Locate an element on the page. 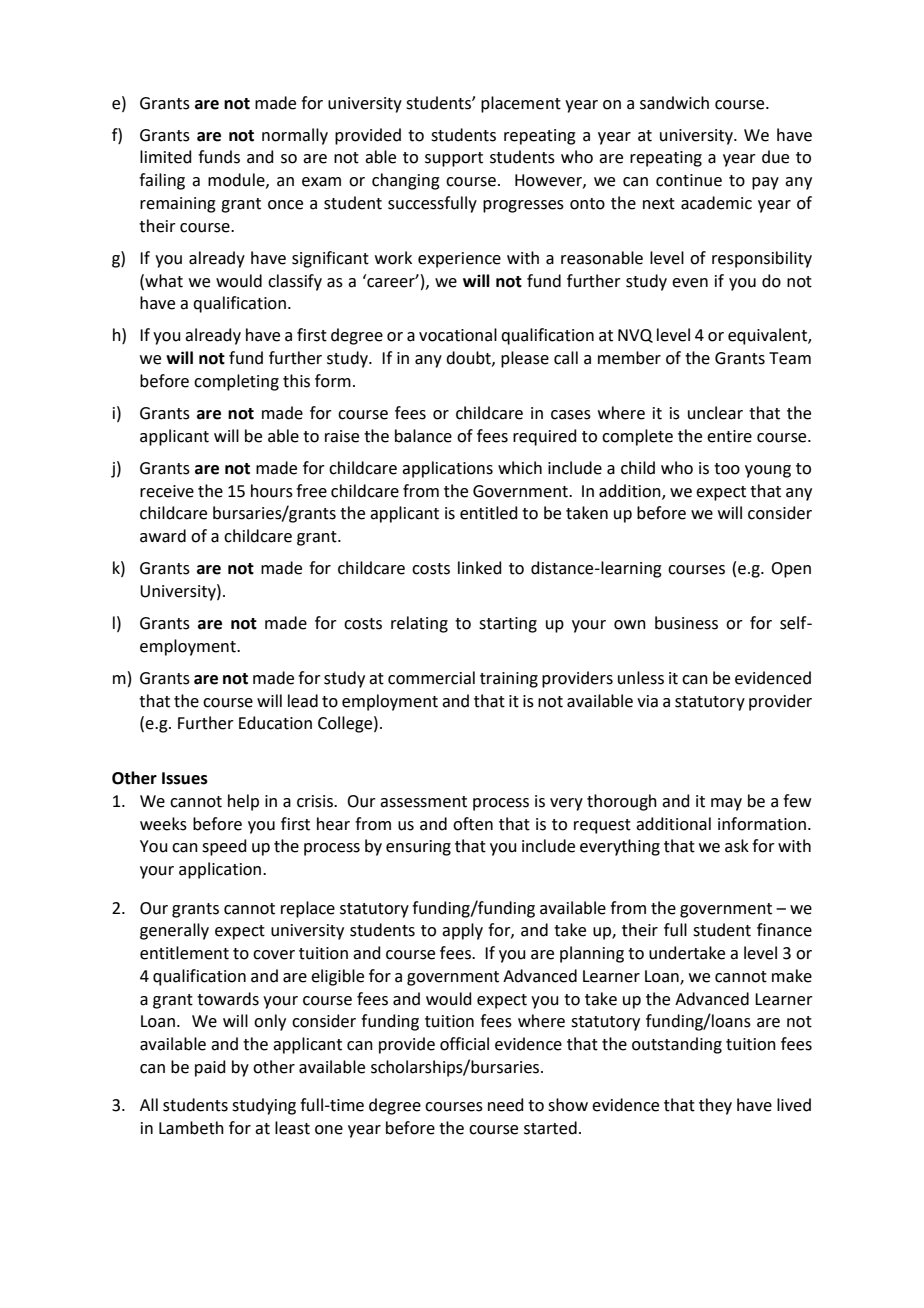 The height and width of the page is (1308, 924). unclear is located at coordinates (715, 413).
